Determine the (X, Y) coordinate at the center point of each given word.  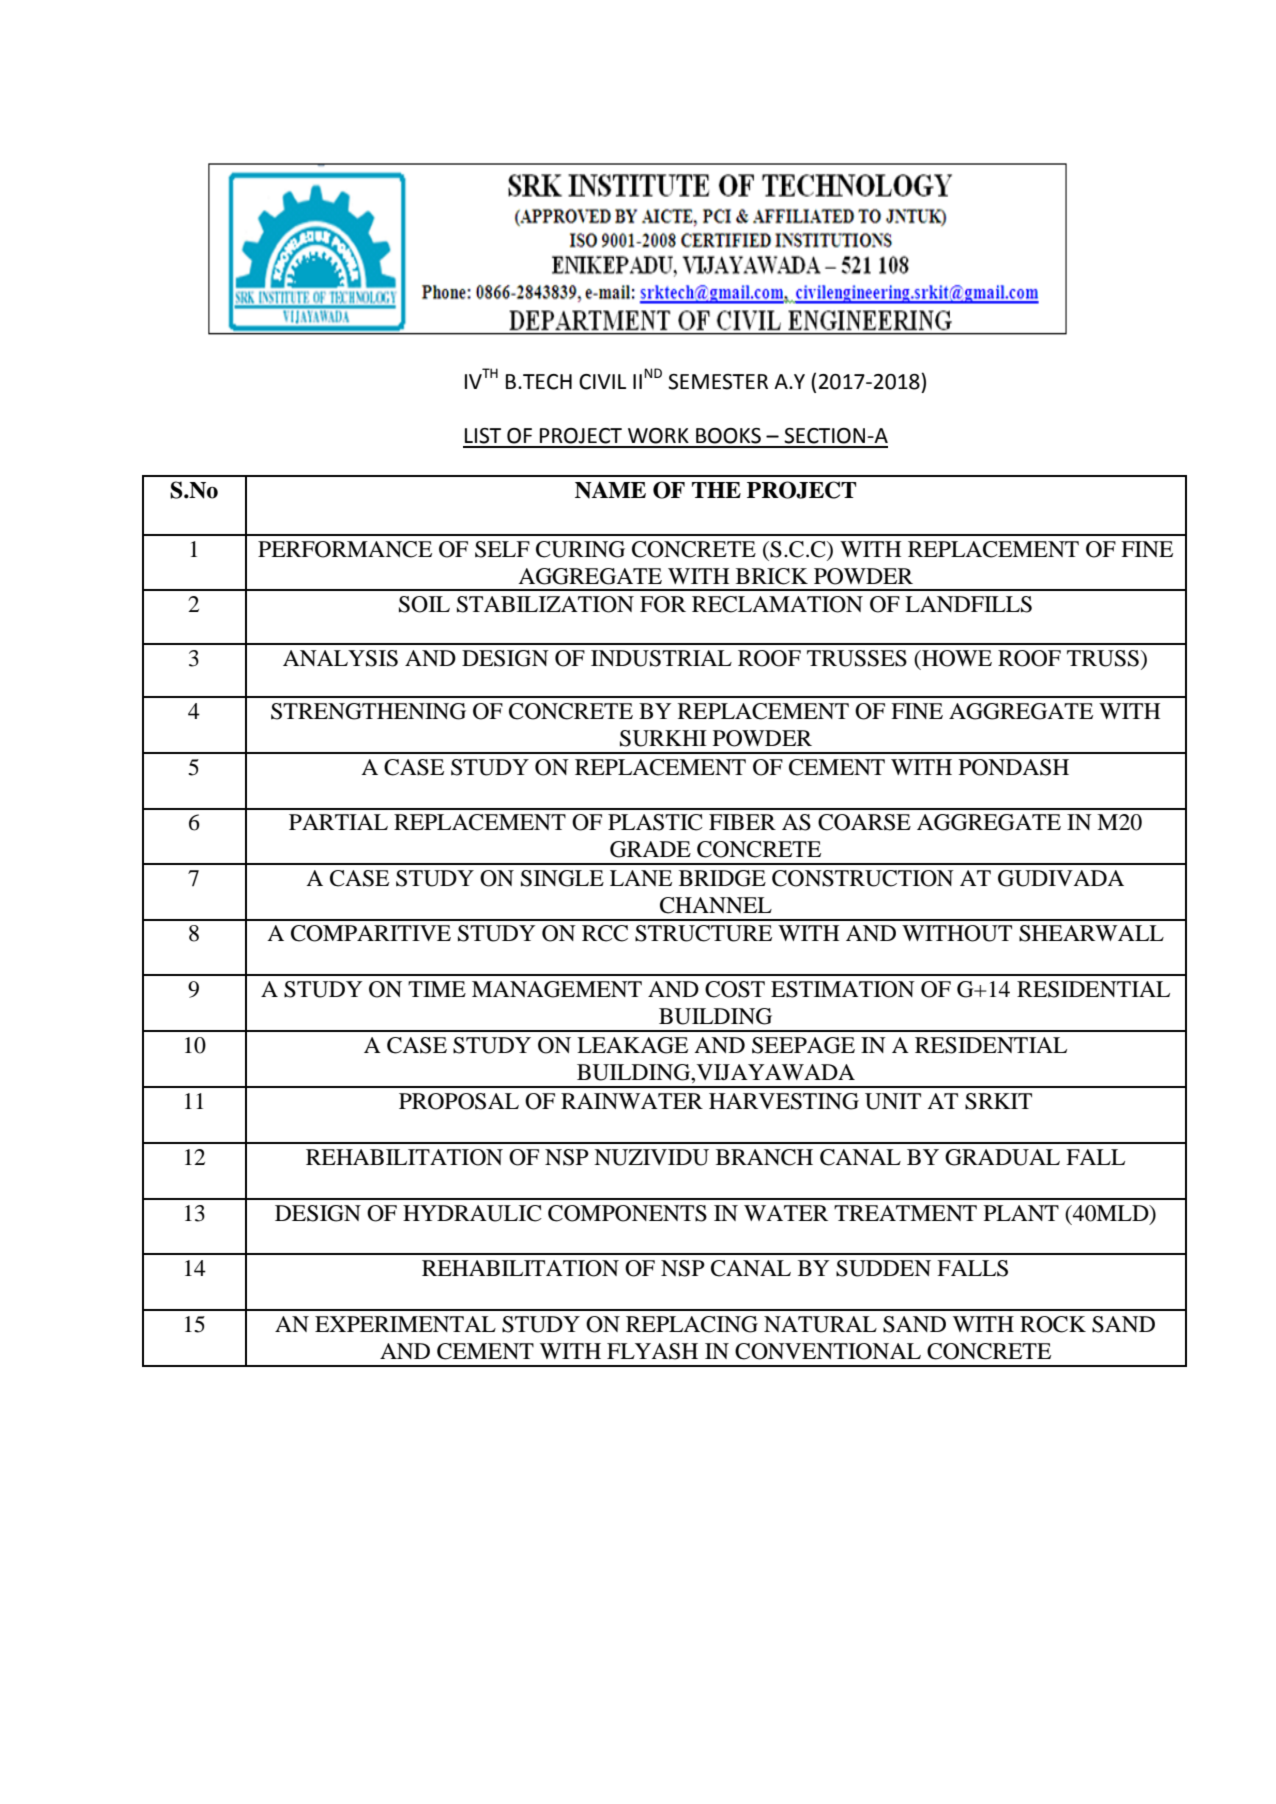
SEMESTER (718, 382)
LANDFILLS (968, 604)
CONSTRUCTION (863, 878)
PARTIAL (338, 822)
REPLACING (692, 1324)
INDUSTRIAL (661, 658)
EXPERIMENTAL (405, 1324)
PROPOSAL (459, 1101)
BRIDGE (722, 878)
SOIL (424, 604)
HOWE (956, 658)
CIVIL (602, 382)
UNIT (893, 1101)
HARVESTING (784, 1101)
